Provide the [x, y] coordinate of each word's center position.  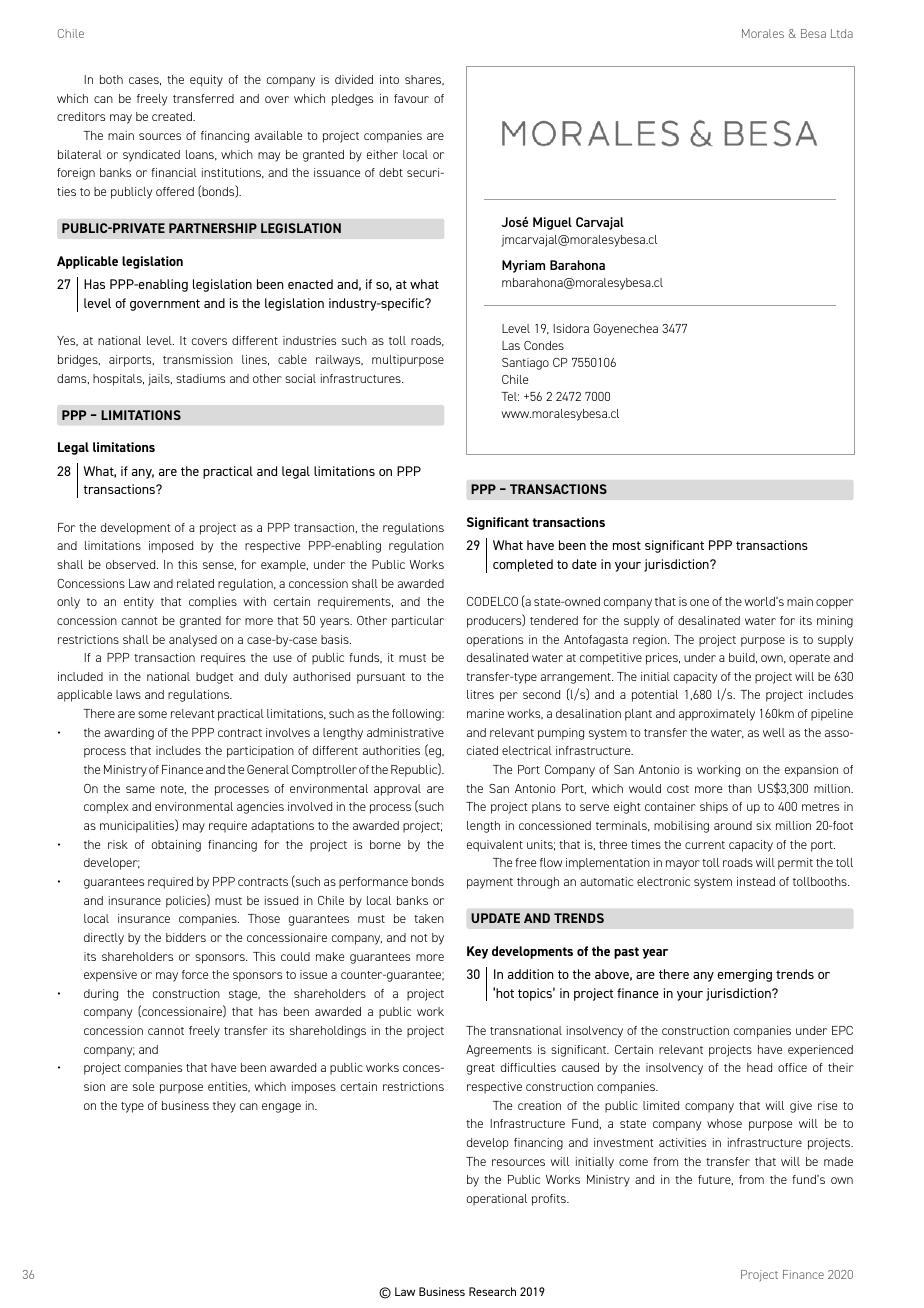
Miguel [552, 223]
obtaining [176, 846]
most [627, 545]
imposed [171, 547]
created [173, 116]
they [224, 1107]
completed [523, 565]
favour [411, 98]
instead [756, 881]
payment [490, 883]
